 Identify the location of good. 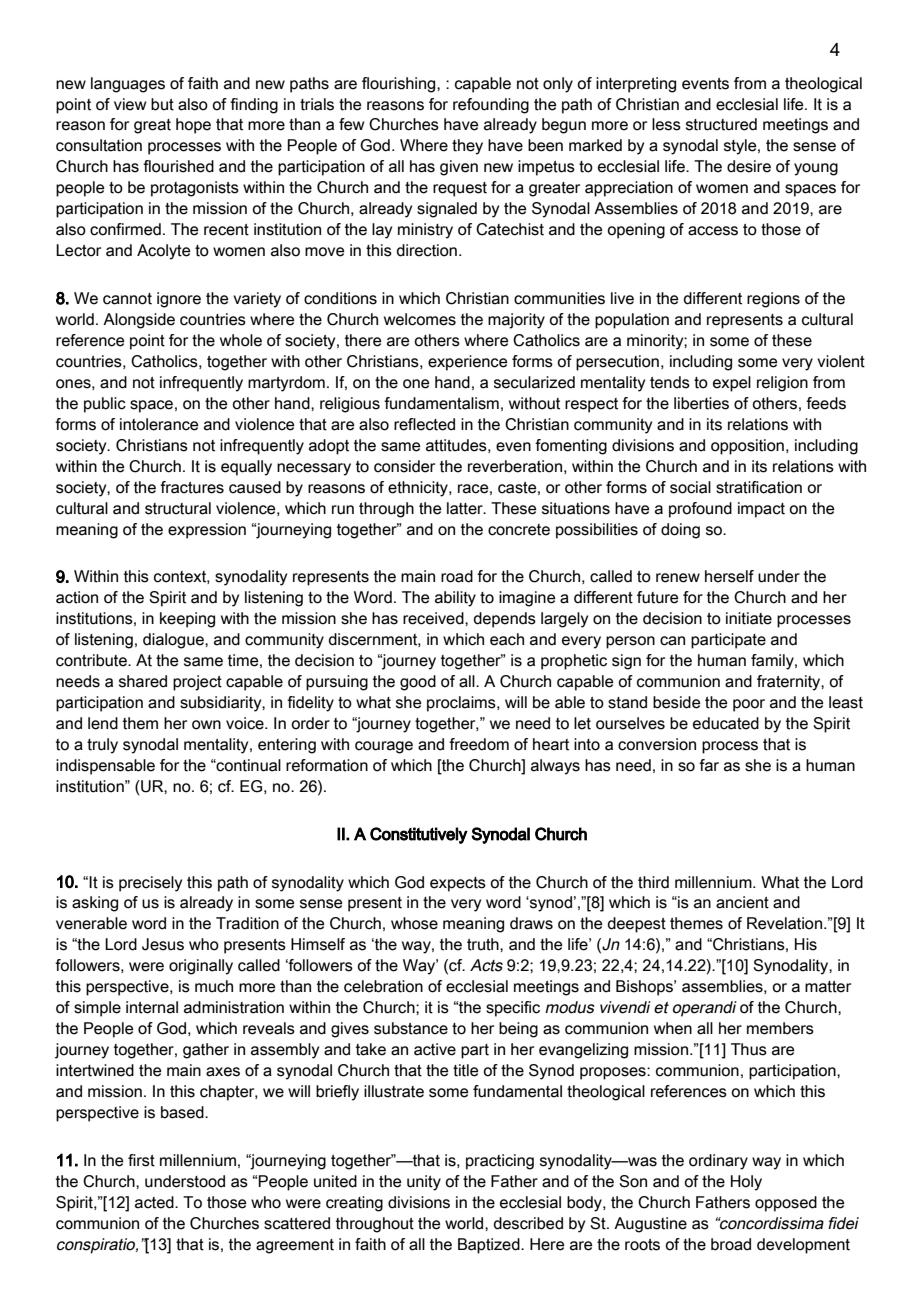
(418, 683).
